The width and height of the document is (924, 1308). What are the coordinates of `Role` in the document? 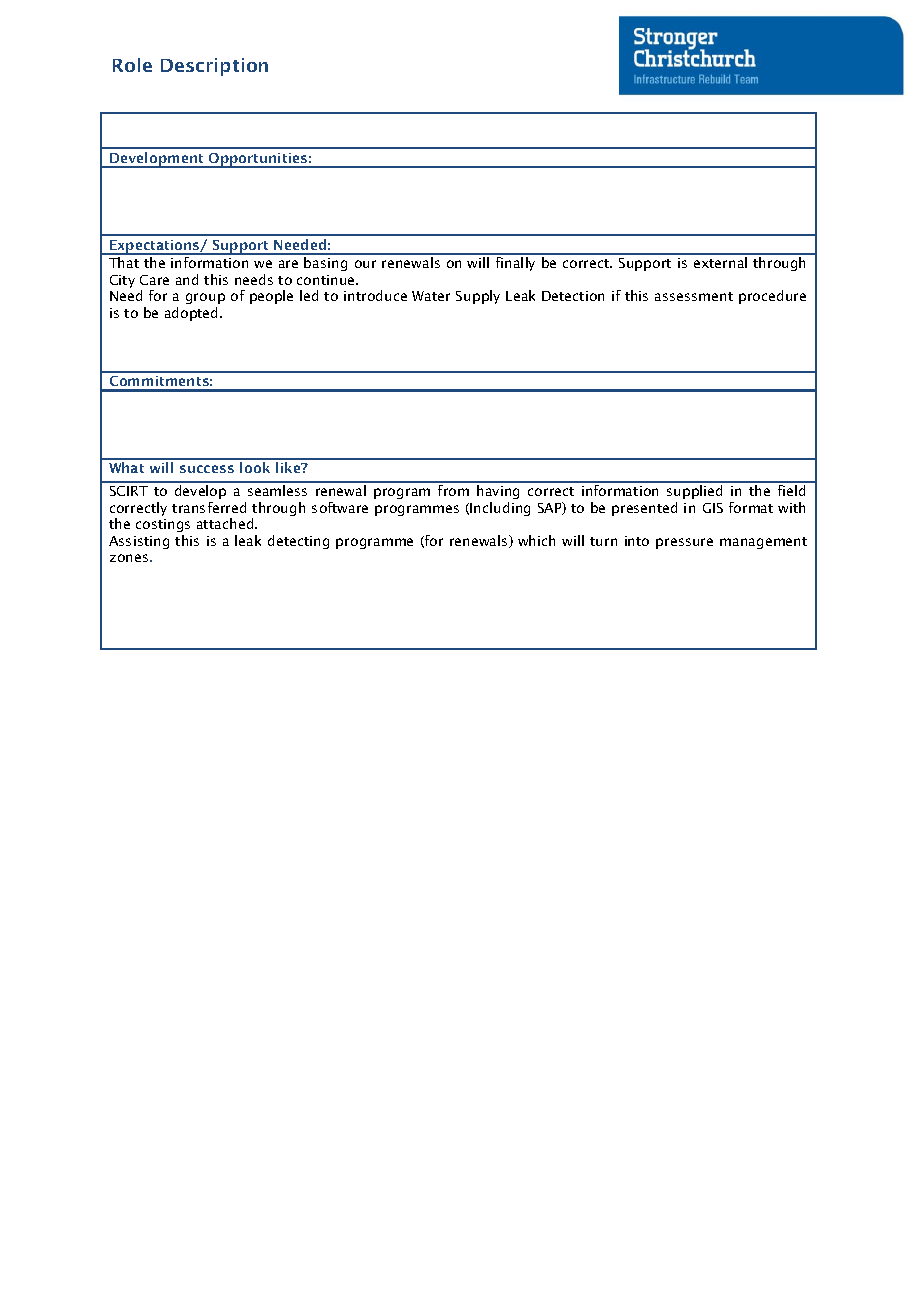 It's located at (132, 65).
